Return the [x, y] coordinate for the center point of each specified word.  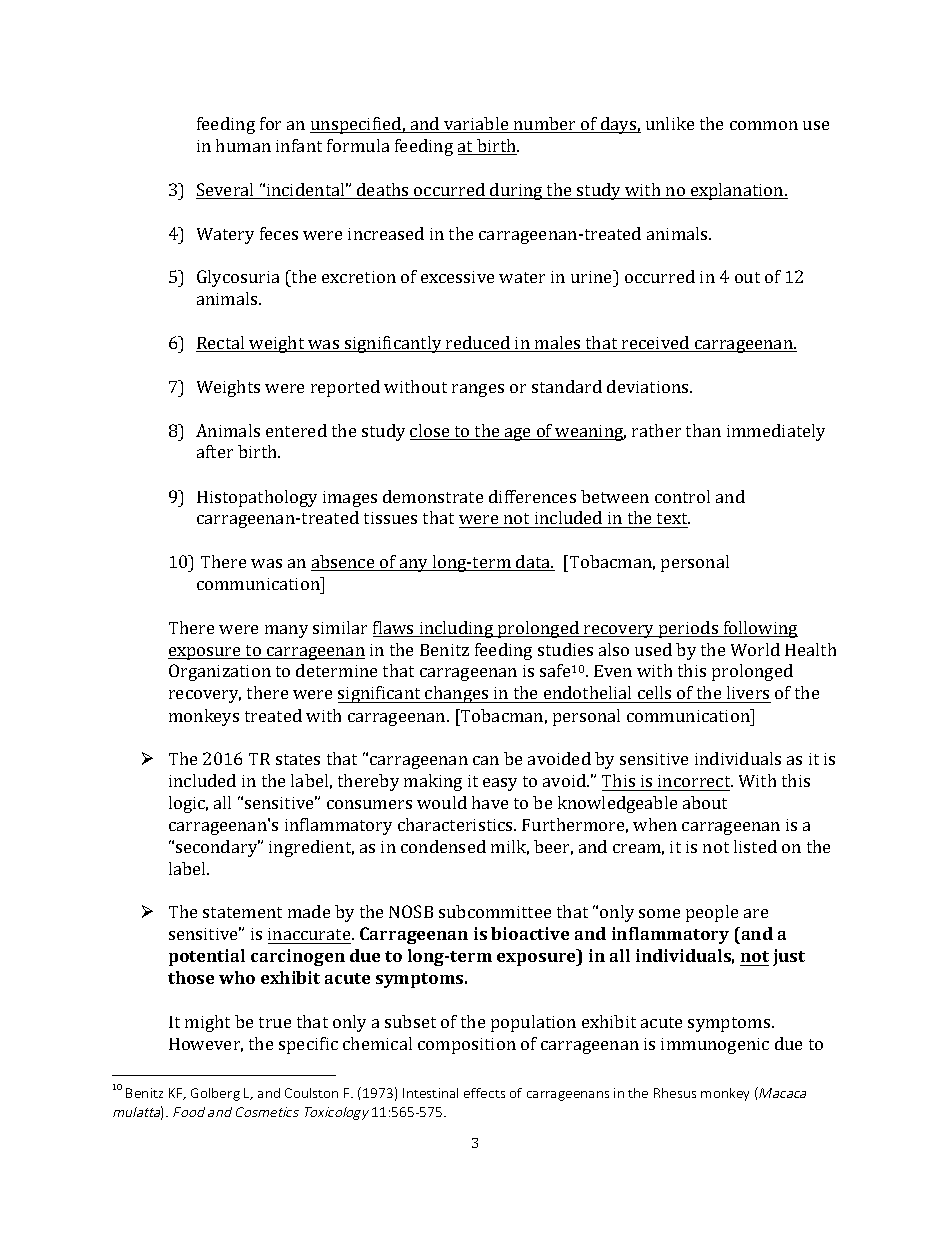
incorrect [695, 781]
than [703, 430]
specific [308, 1045]
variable [476, 125]
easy [500, 784]
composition [467, 1046]
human [243, 145]
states [298, 759]
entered [296, 430]
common [764, 125]
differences [532, 496]
